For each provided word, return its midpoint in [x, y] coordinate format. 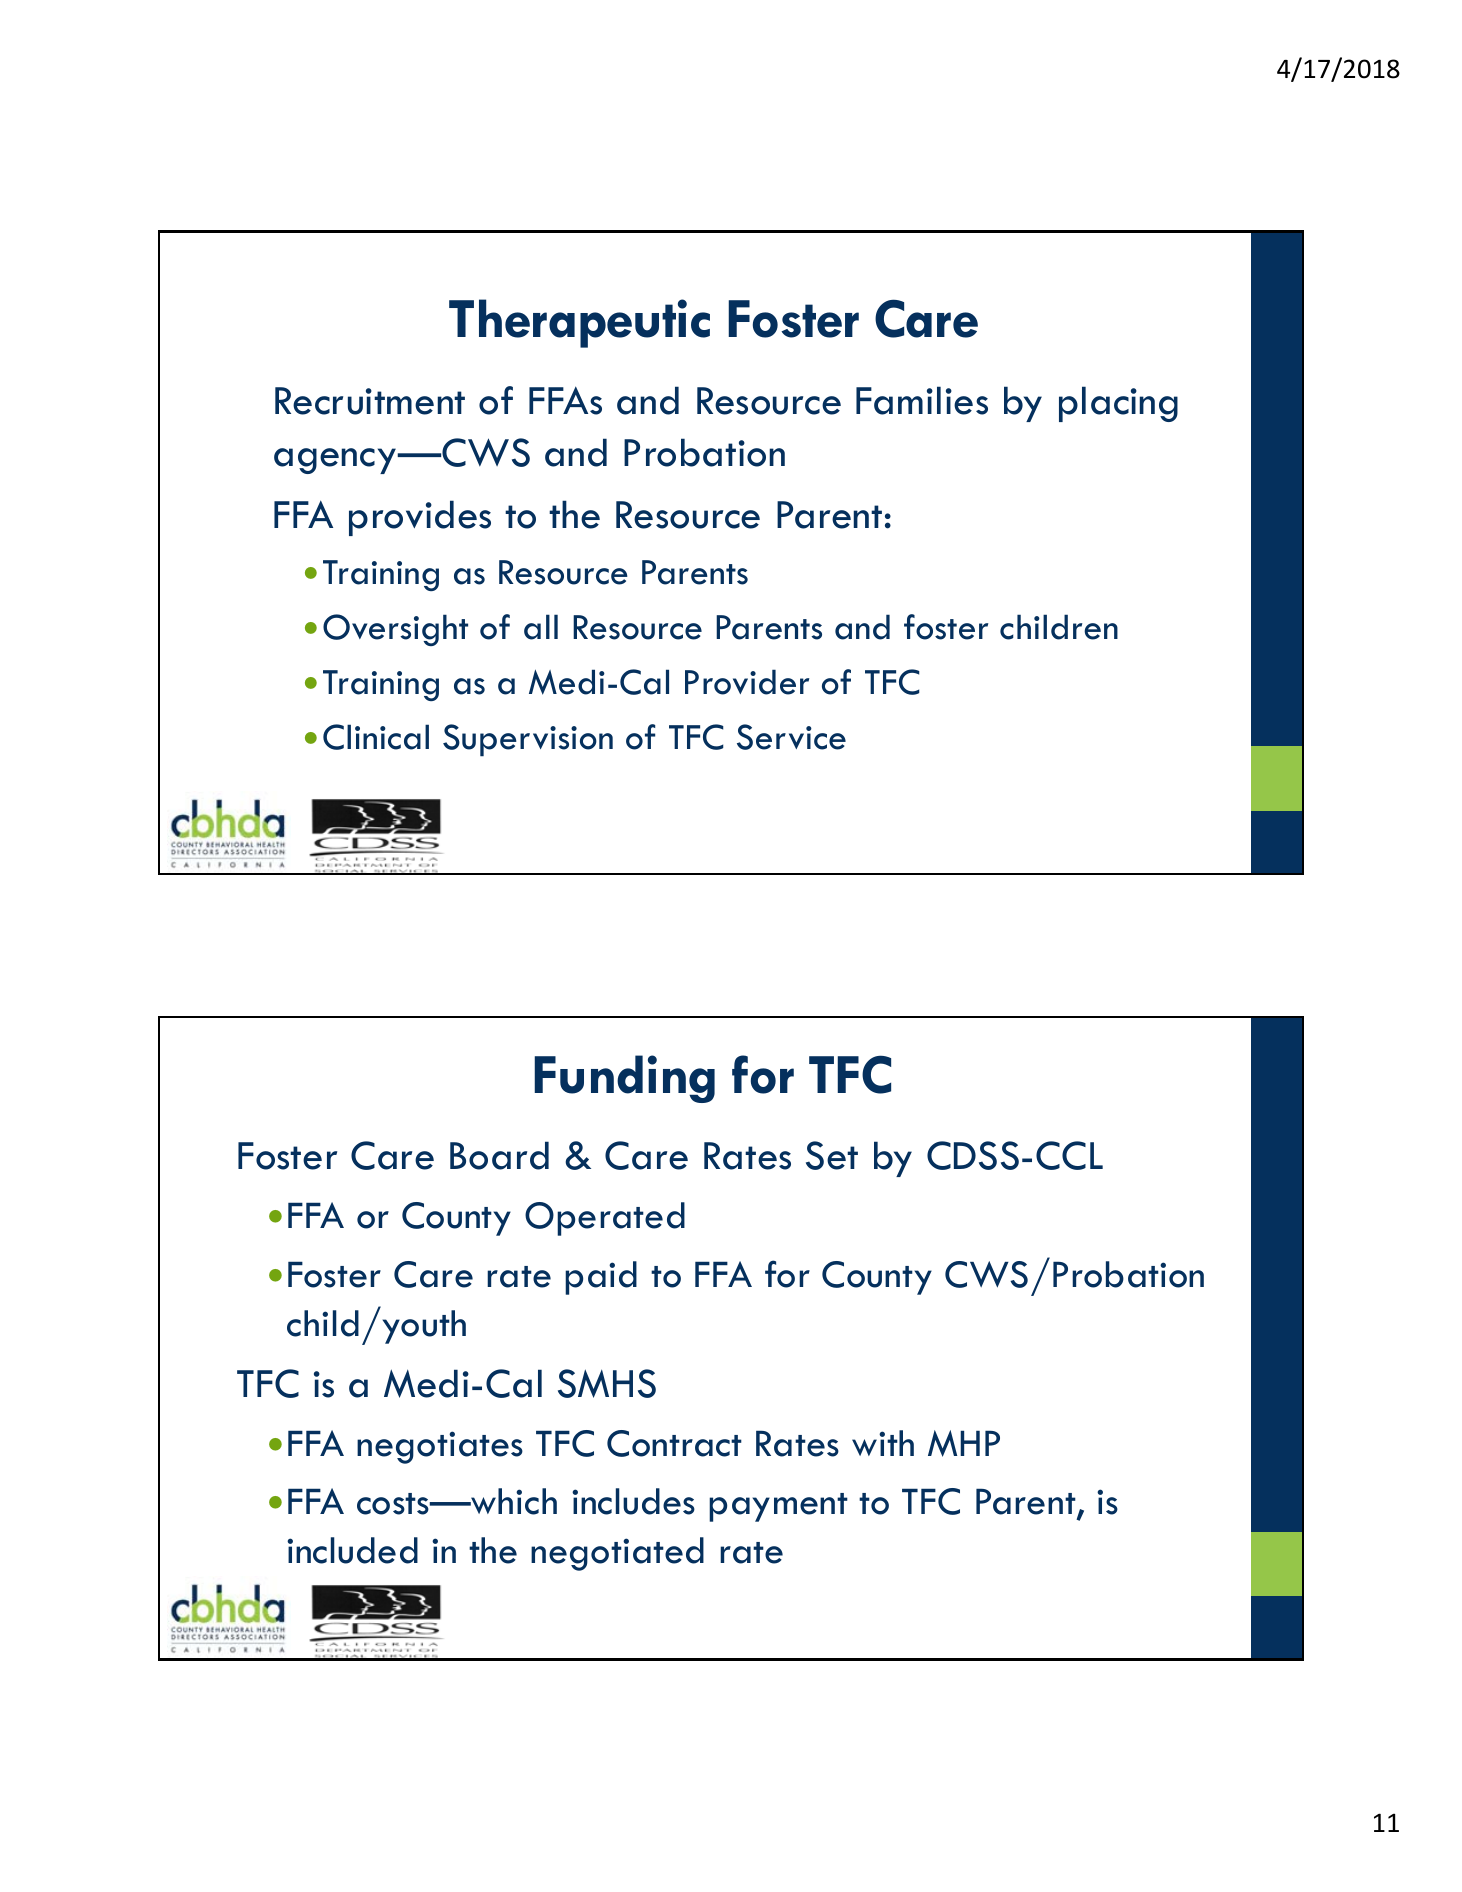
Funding [624, 1079]
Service [791, 737]
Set [832, 1155]
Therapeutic [579, 323]
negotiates [440, 1447]
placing [1118, 404]
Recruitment [370, 401]
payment [778, 1507]
